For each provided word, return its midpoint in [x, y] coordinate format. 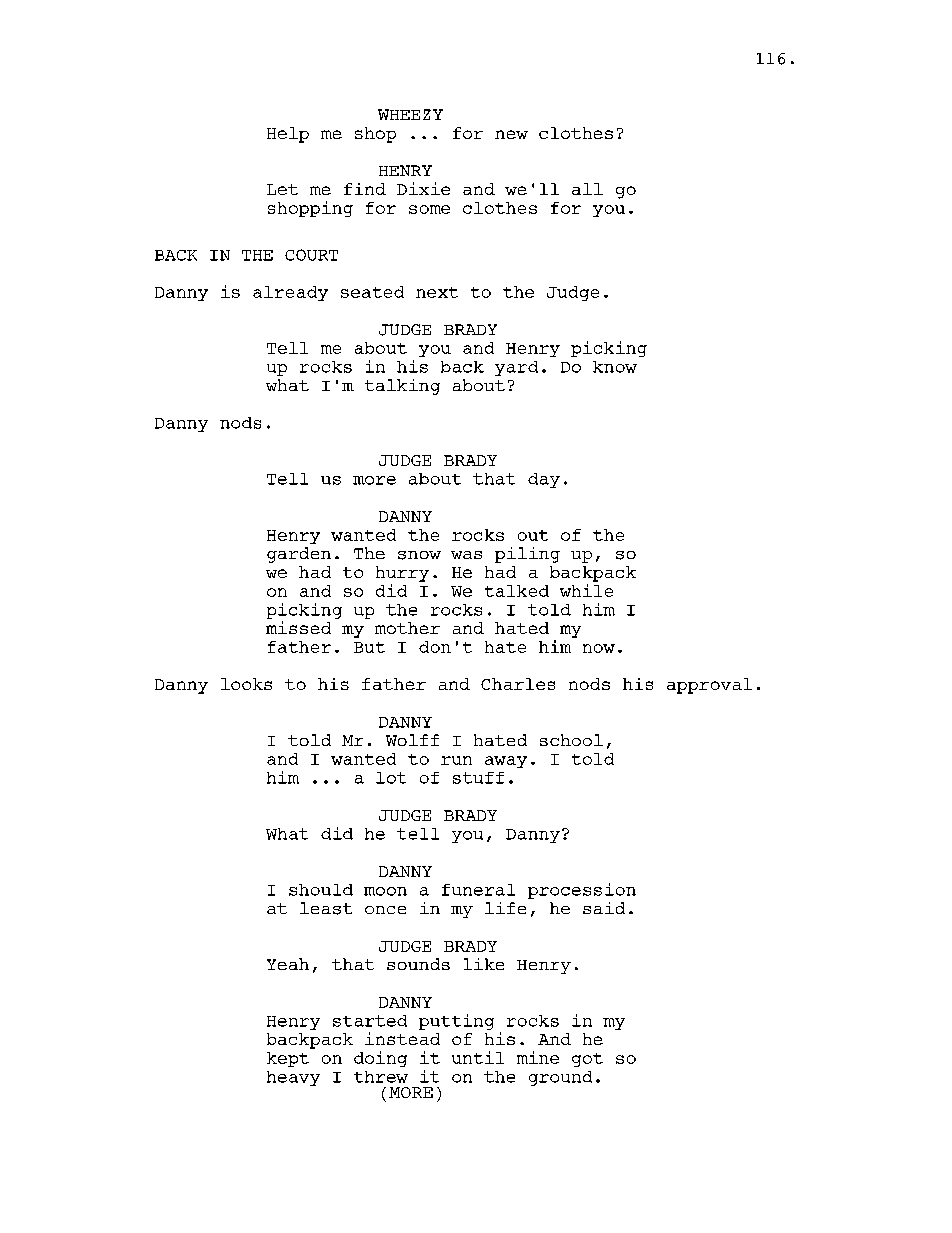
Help [288, 135]
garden [299, 555]
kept [288, 1059]
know [615, 367]
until [478, 1057]
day [544, 480]
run [456, 760]
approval [709, 686]
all [587, 189]
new [511, 134]
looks [246, 684]
